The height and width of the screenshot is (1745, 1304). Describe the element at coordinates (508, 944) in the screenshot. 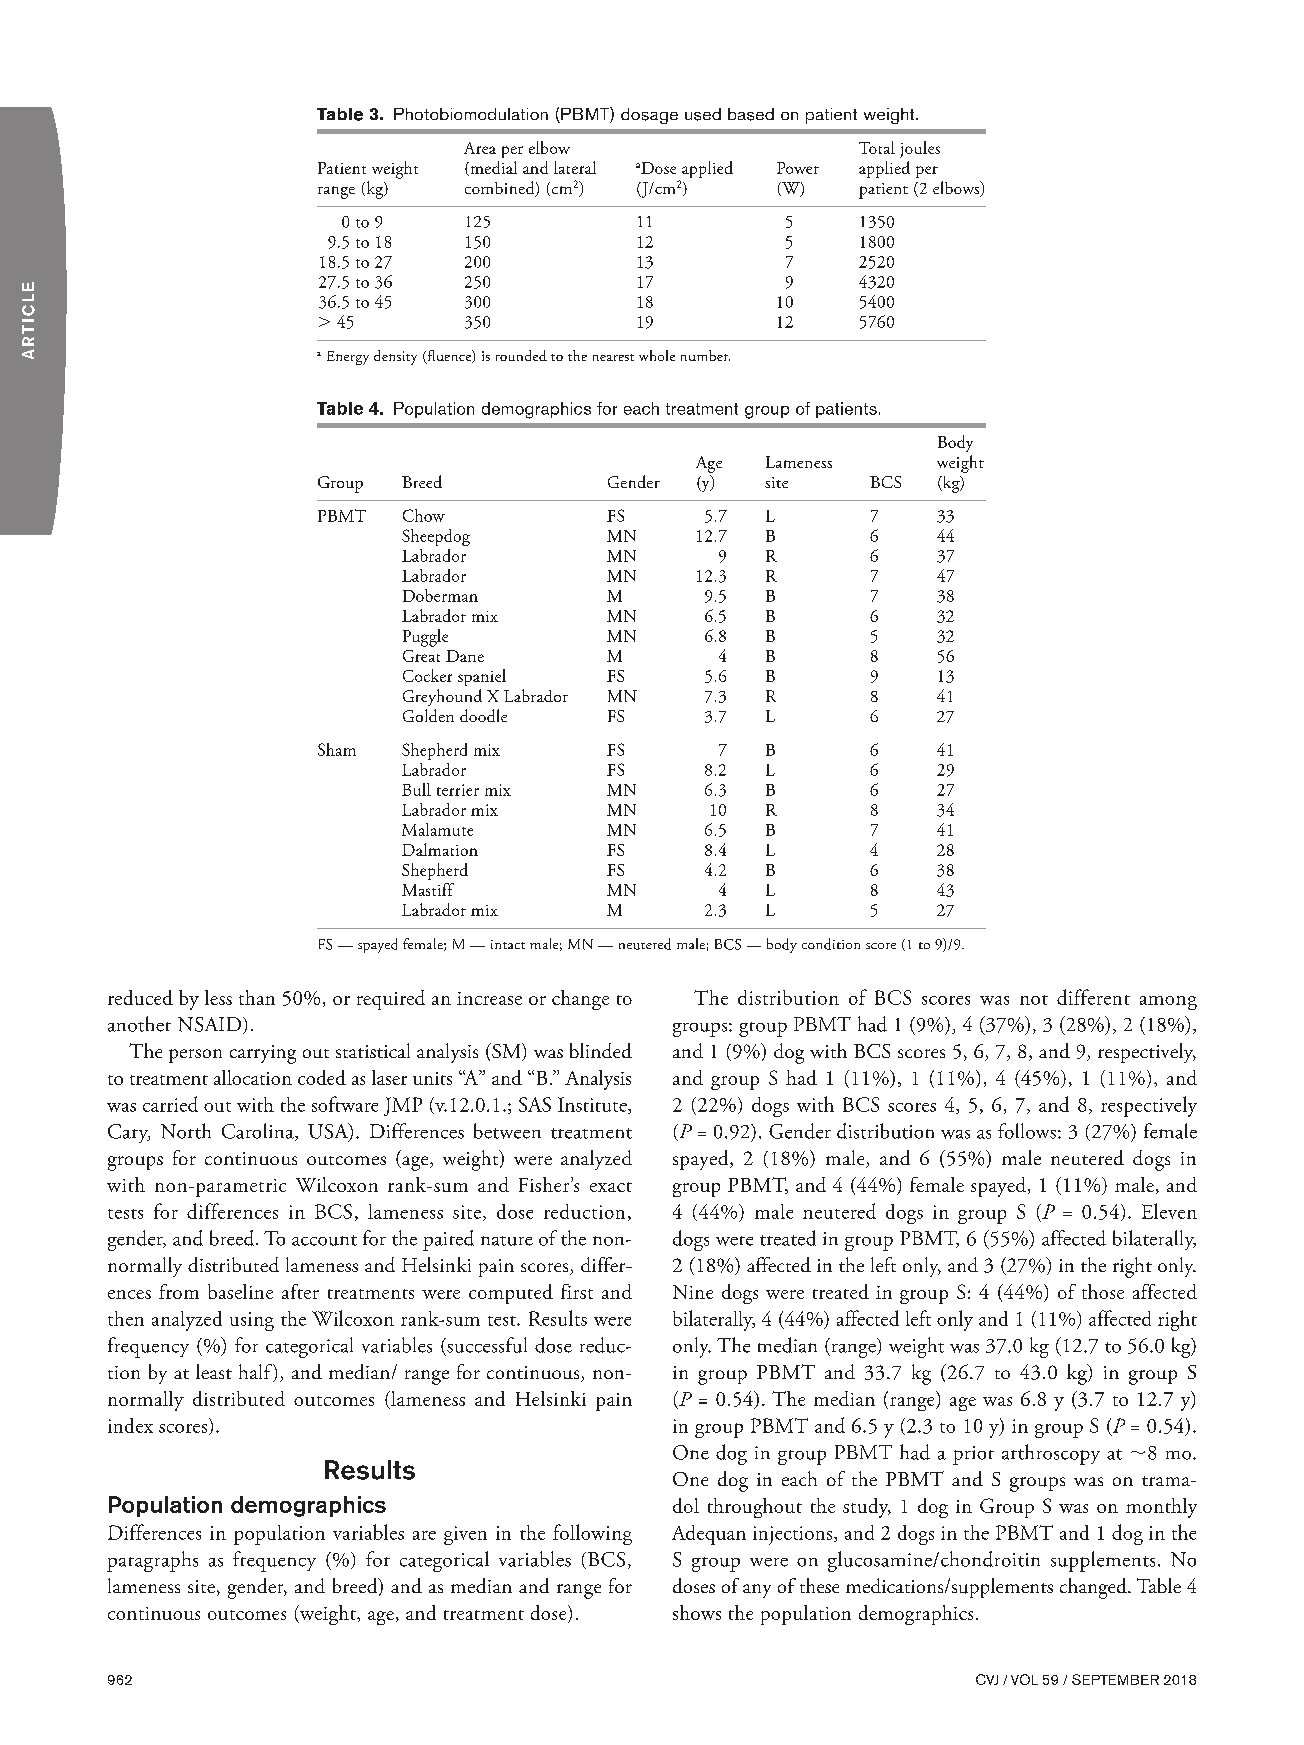

I see `intact` at that location.
